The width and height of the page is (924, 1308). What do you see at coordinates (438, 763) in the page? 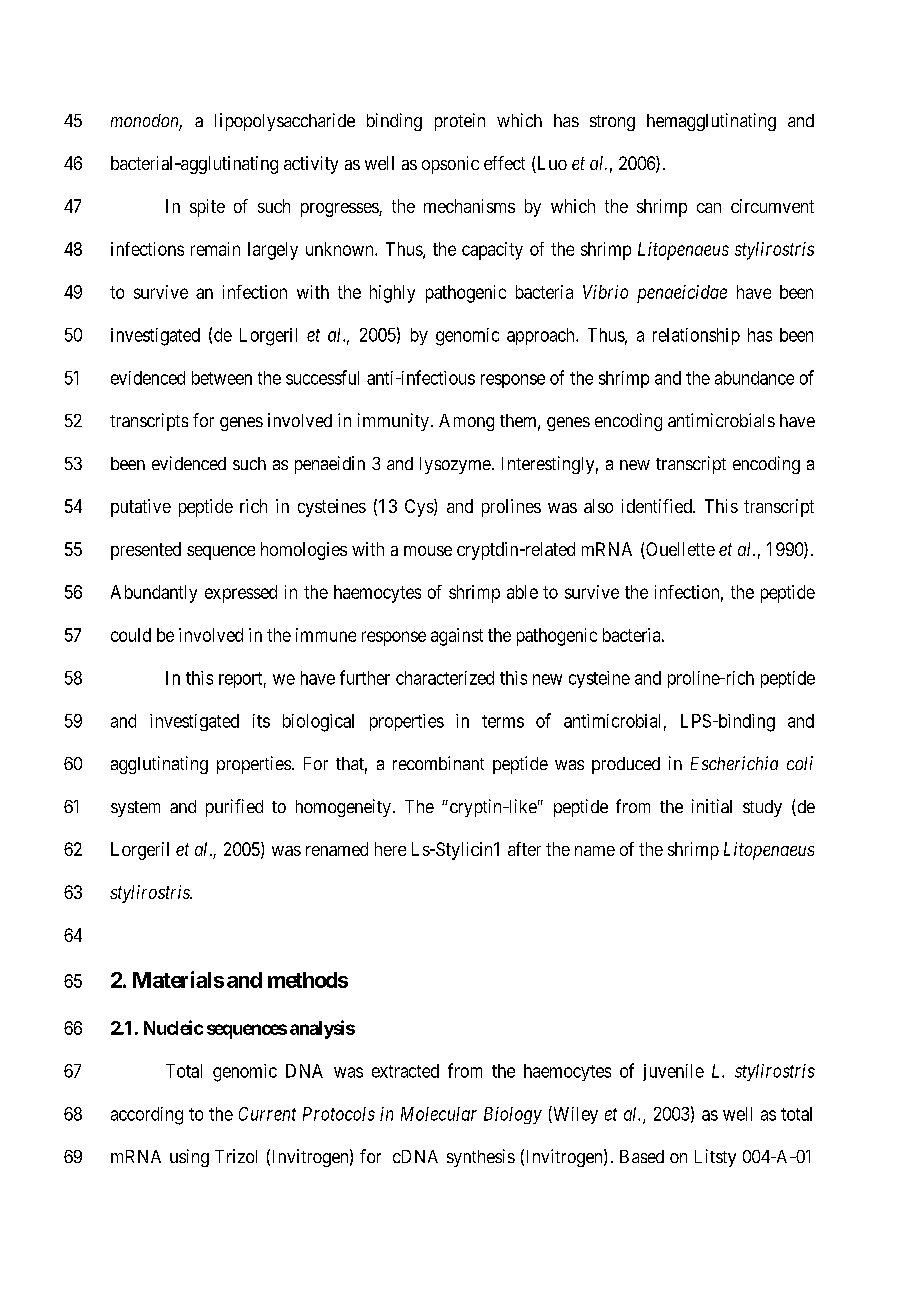
I see `recombinant` at bounding box center [438, 763].
